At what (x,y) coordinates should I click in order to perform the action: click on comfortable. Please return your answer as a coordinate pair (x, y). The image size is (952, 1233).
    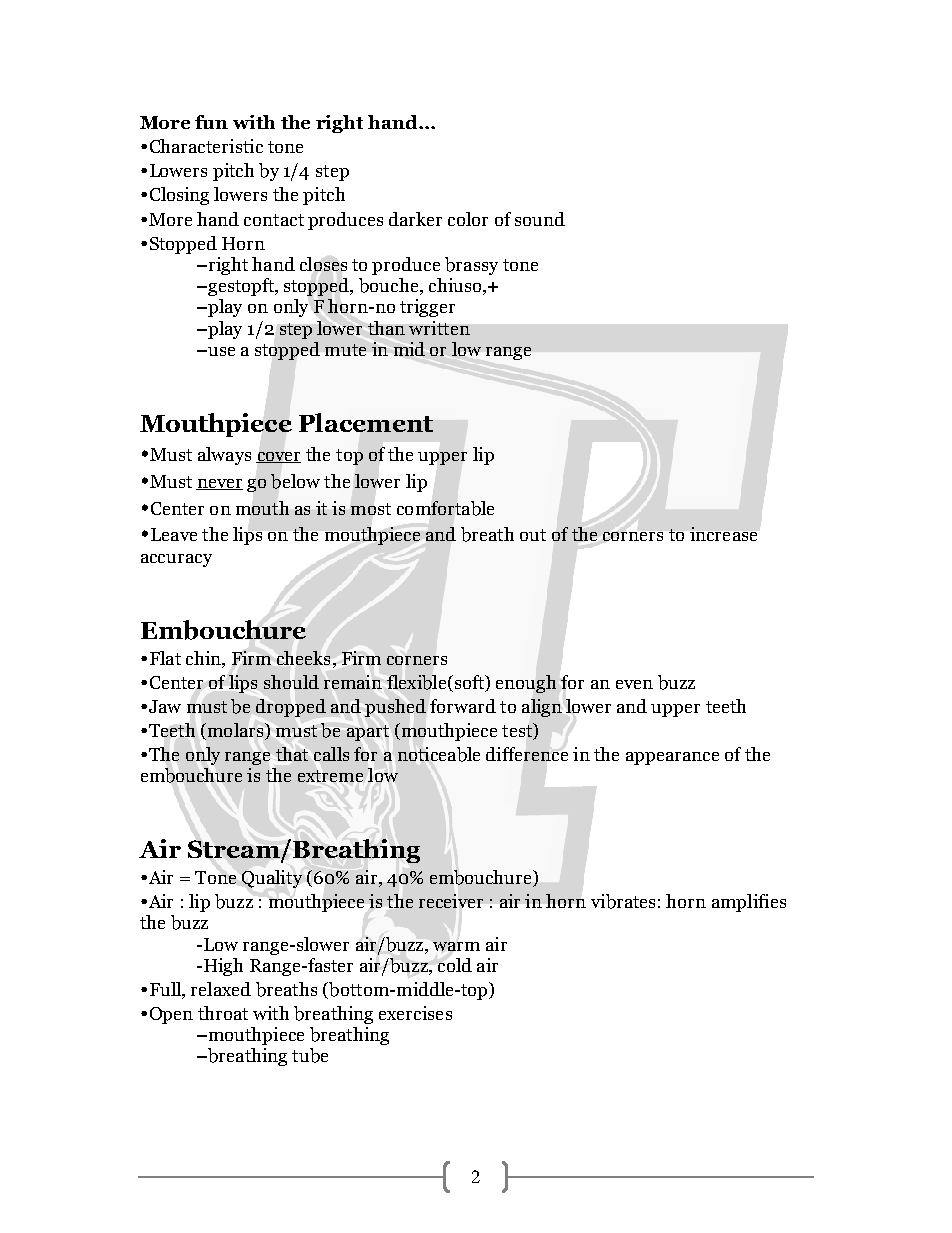
    Looking at the image, I should click on (445, 508).
